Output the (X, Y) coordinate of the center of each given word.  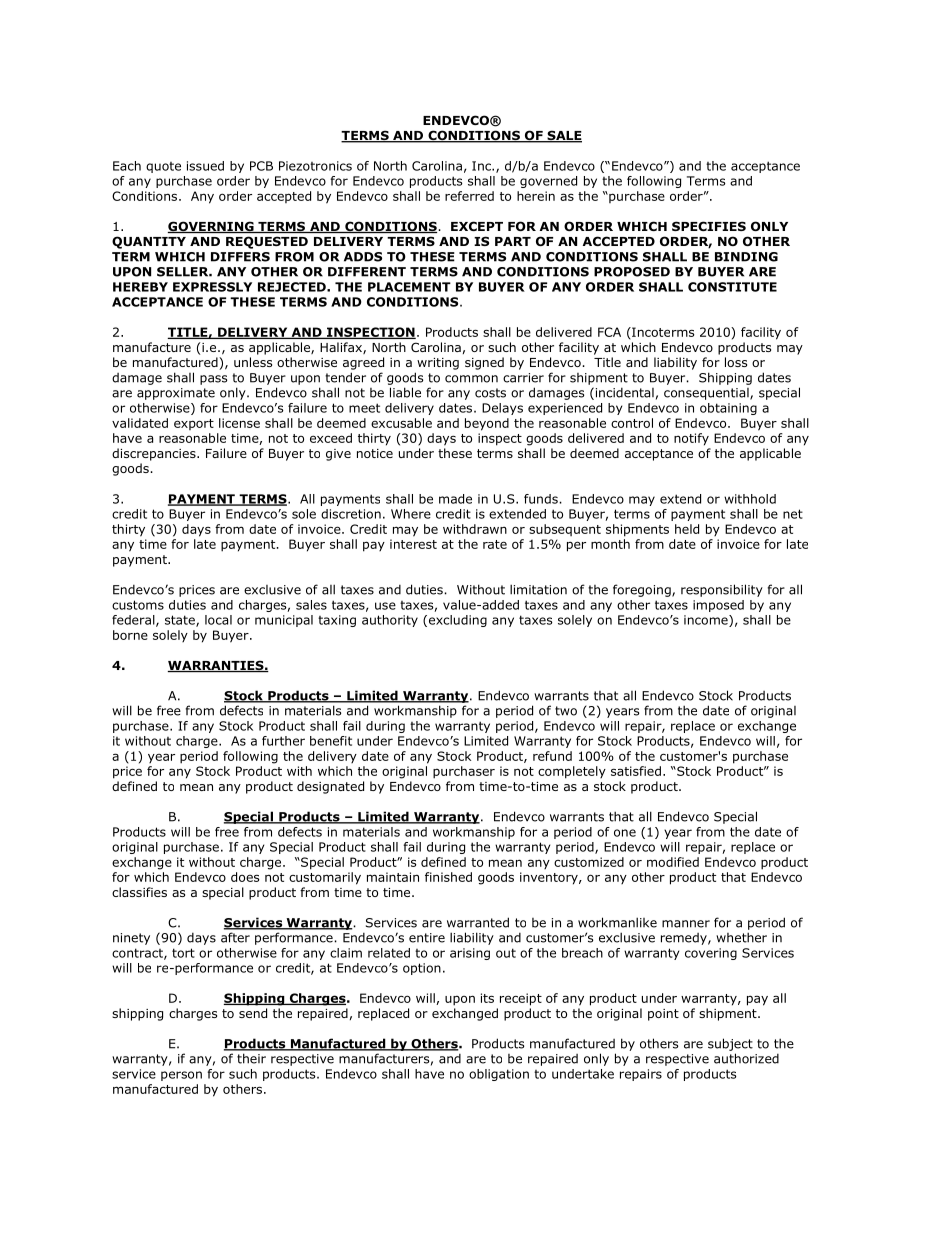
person (181, 1076)
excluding (456, 621)
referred (469, 196)
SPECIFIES (709, 226)
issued (205, 166)
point (663, 1015)
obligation (499, 1075)
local (218, 620)
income (707, 621)
